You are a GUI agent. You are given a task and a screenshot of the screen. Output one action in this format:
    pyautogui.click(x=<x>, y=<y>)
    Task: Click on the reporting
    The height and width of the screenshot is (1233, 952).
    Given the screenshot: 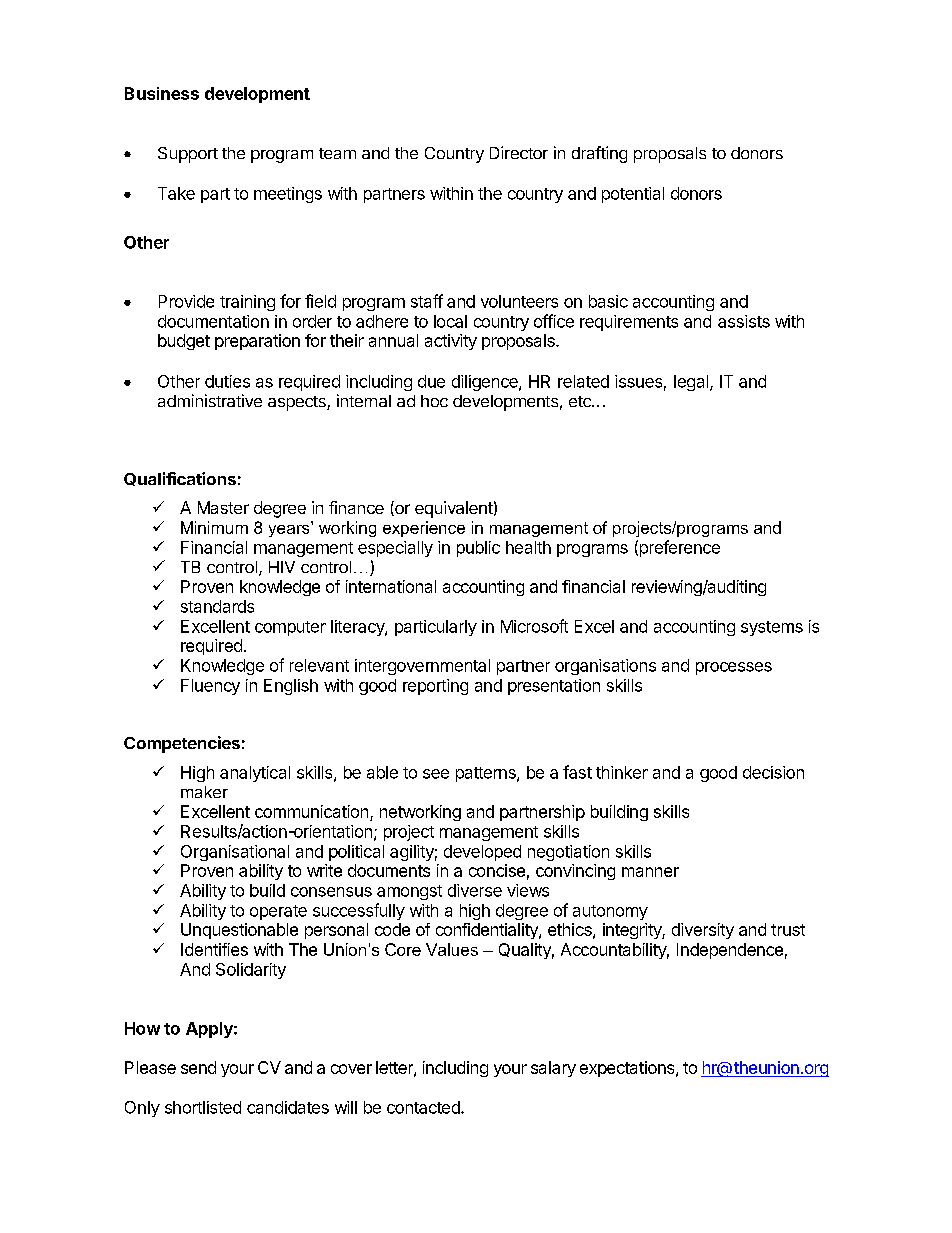 What is the action you would take?
    pyautogui.click(x=435, y=687)
